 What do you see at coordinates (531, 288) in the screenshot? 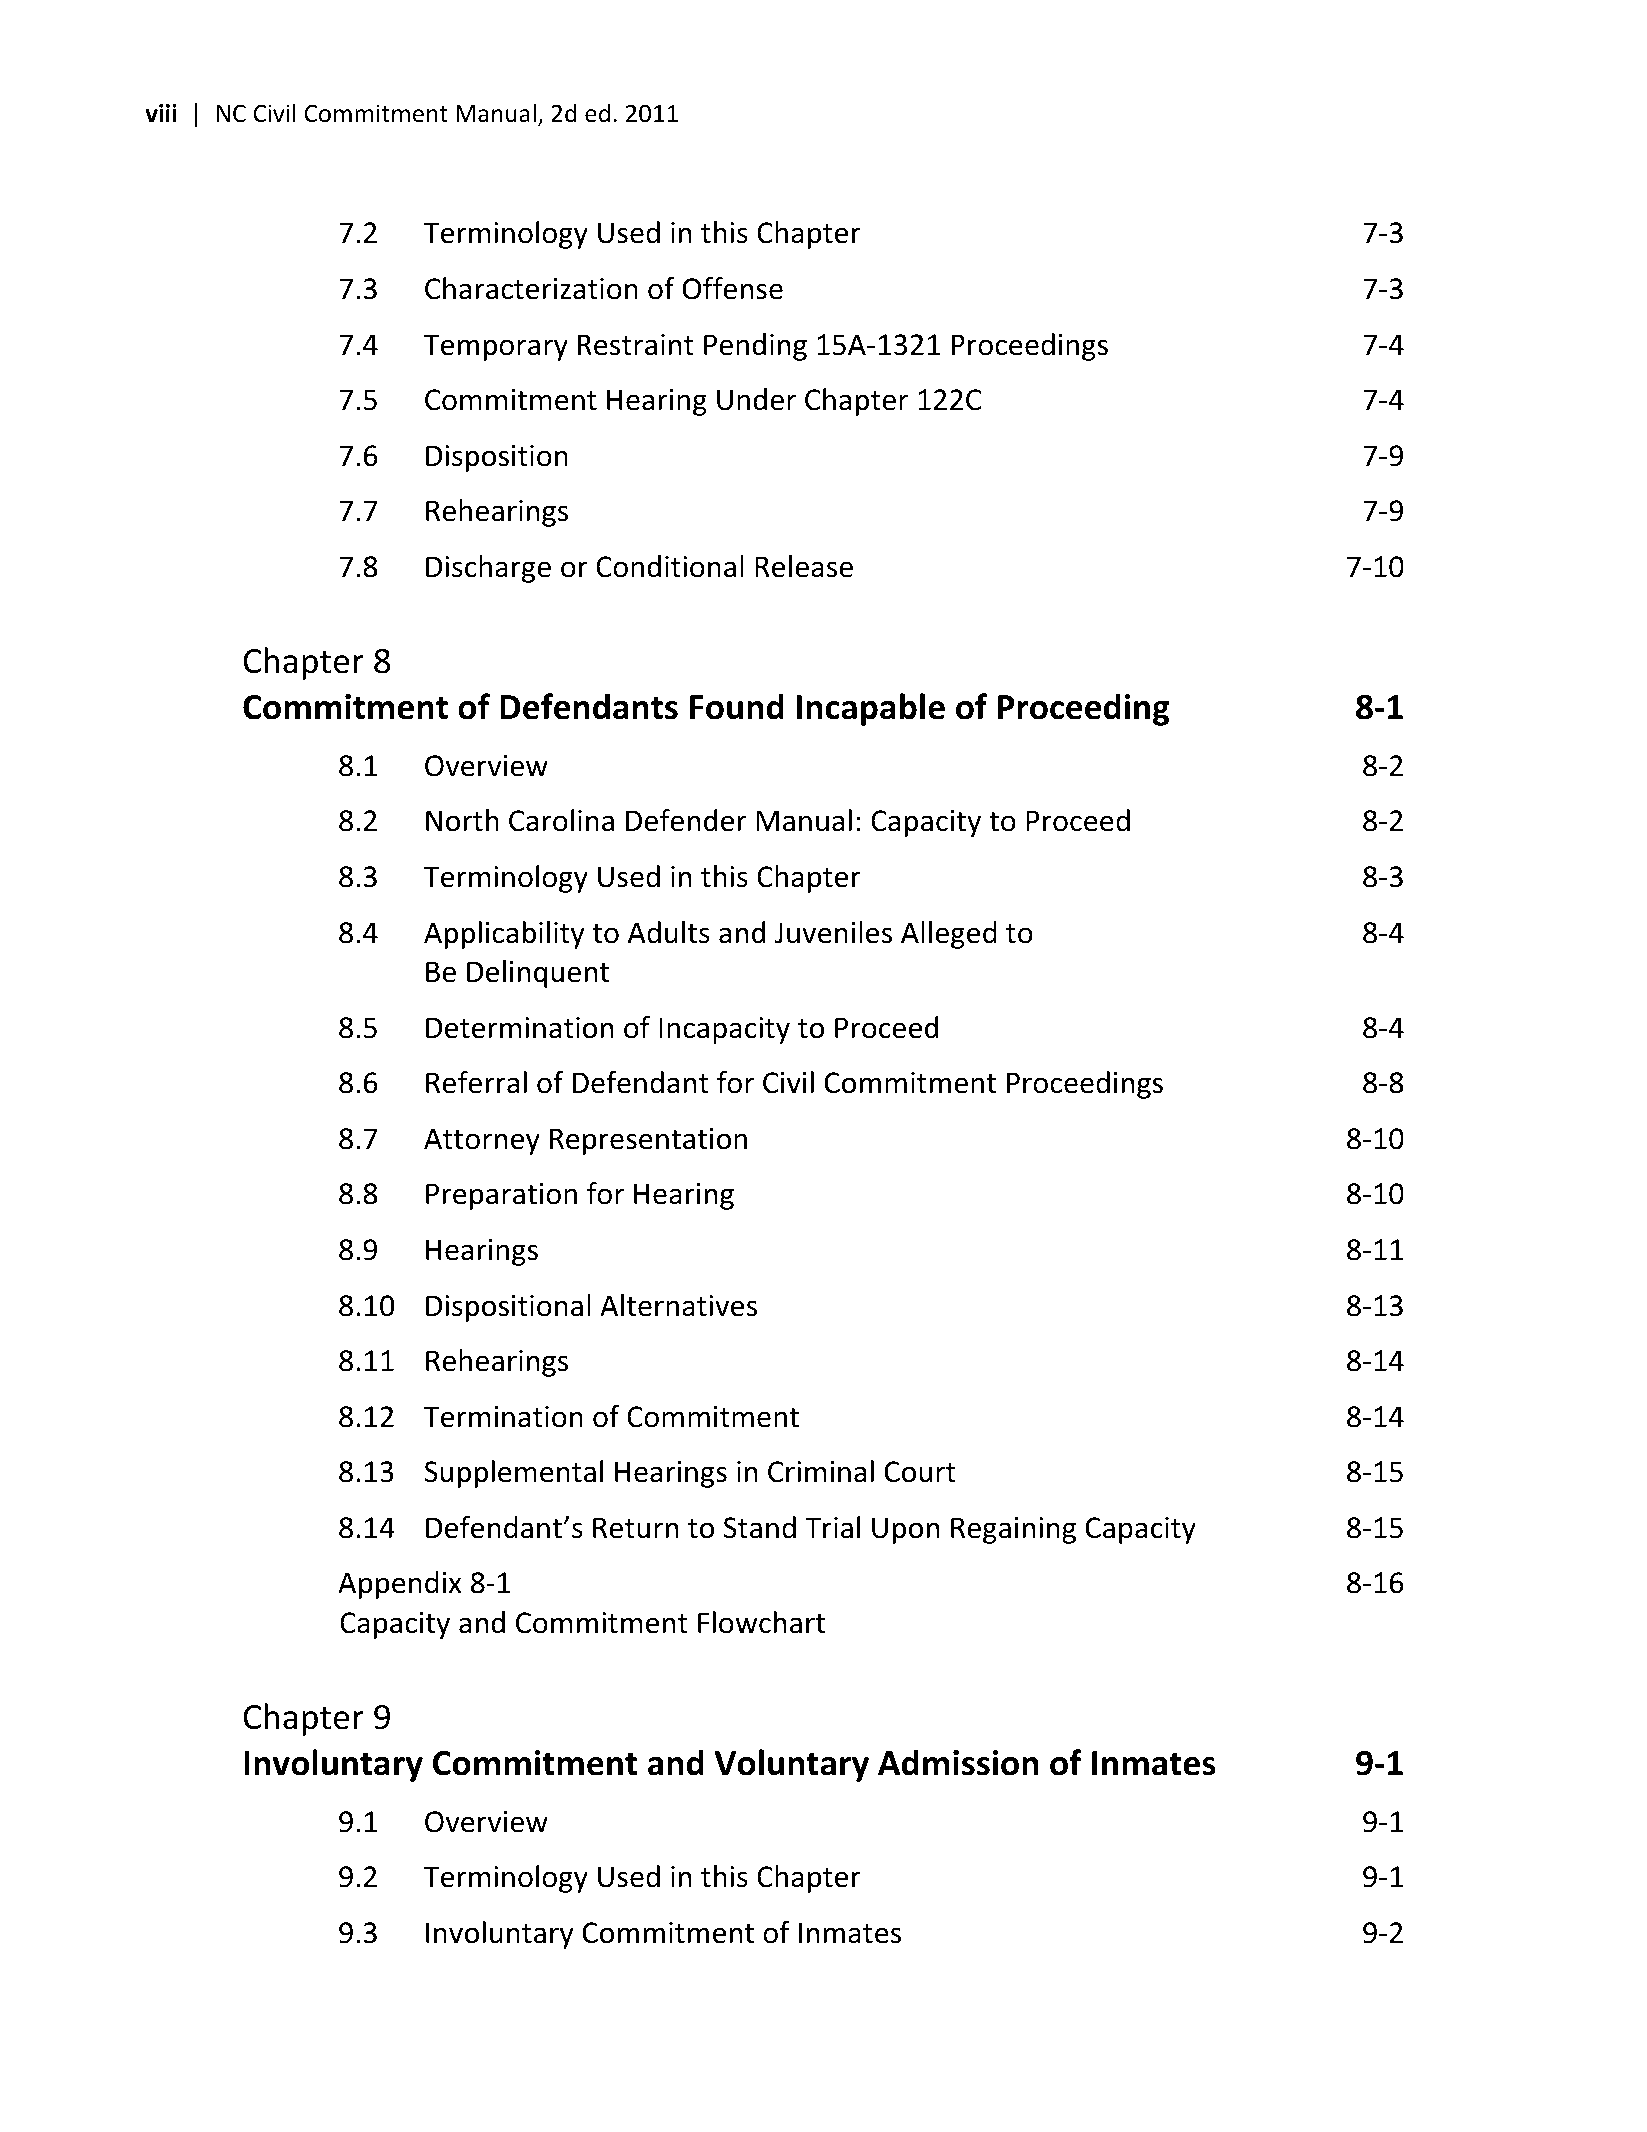
I see `Characterization` at bounding box center [531, 288].
